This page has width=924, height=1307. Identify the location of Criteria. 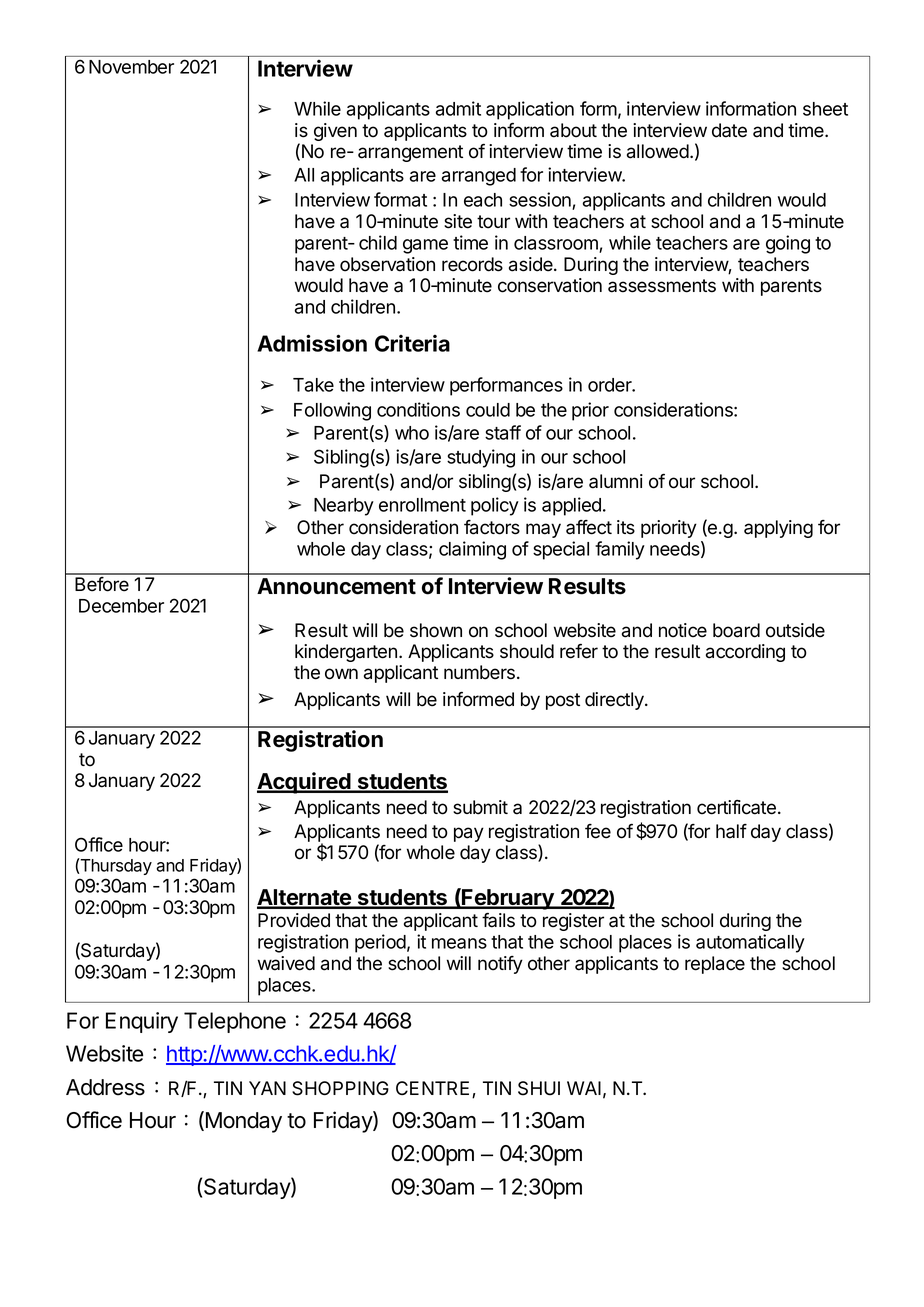
(412, 343).
